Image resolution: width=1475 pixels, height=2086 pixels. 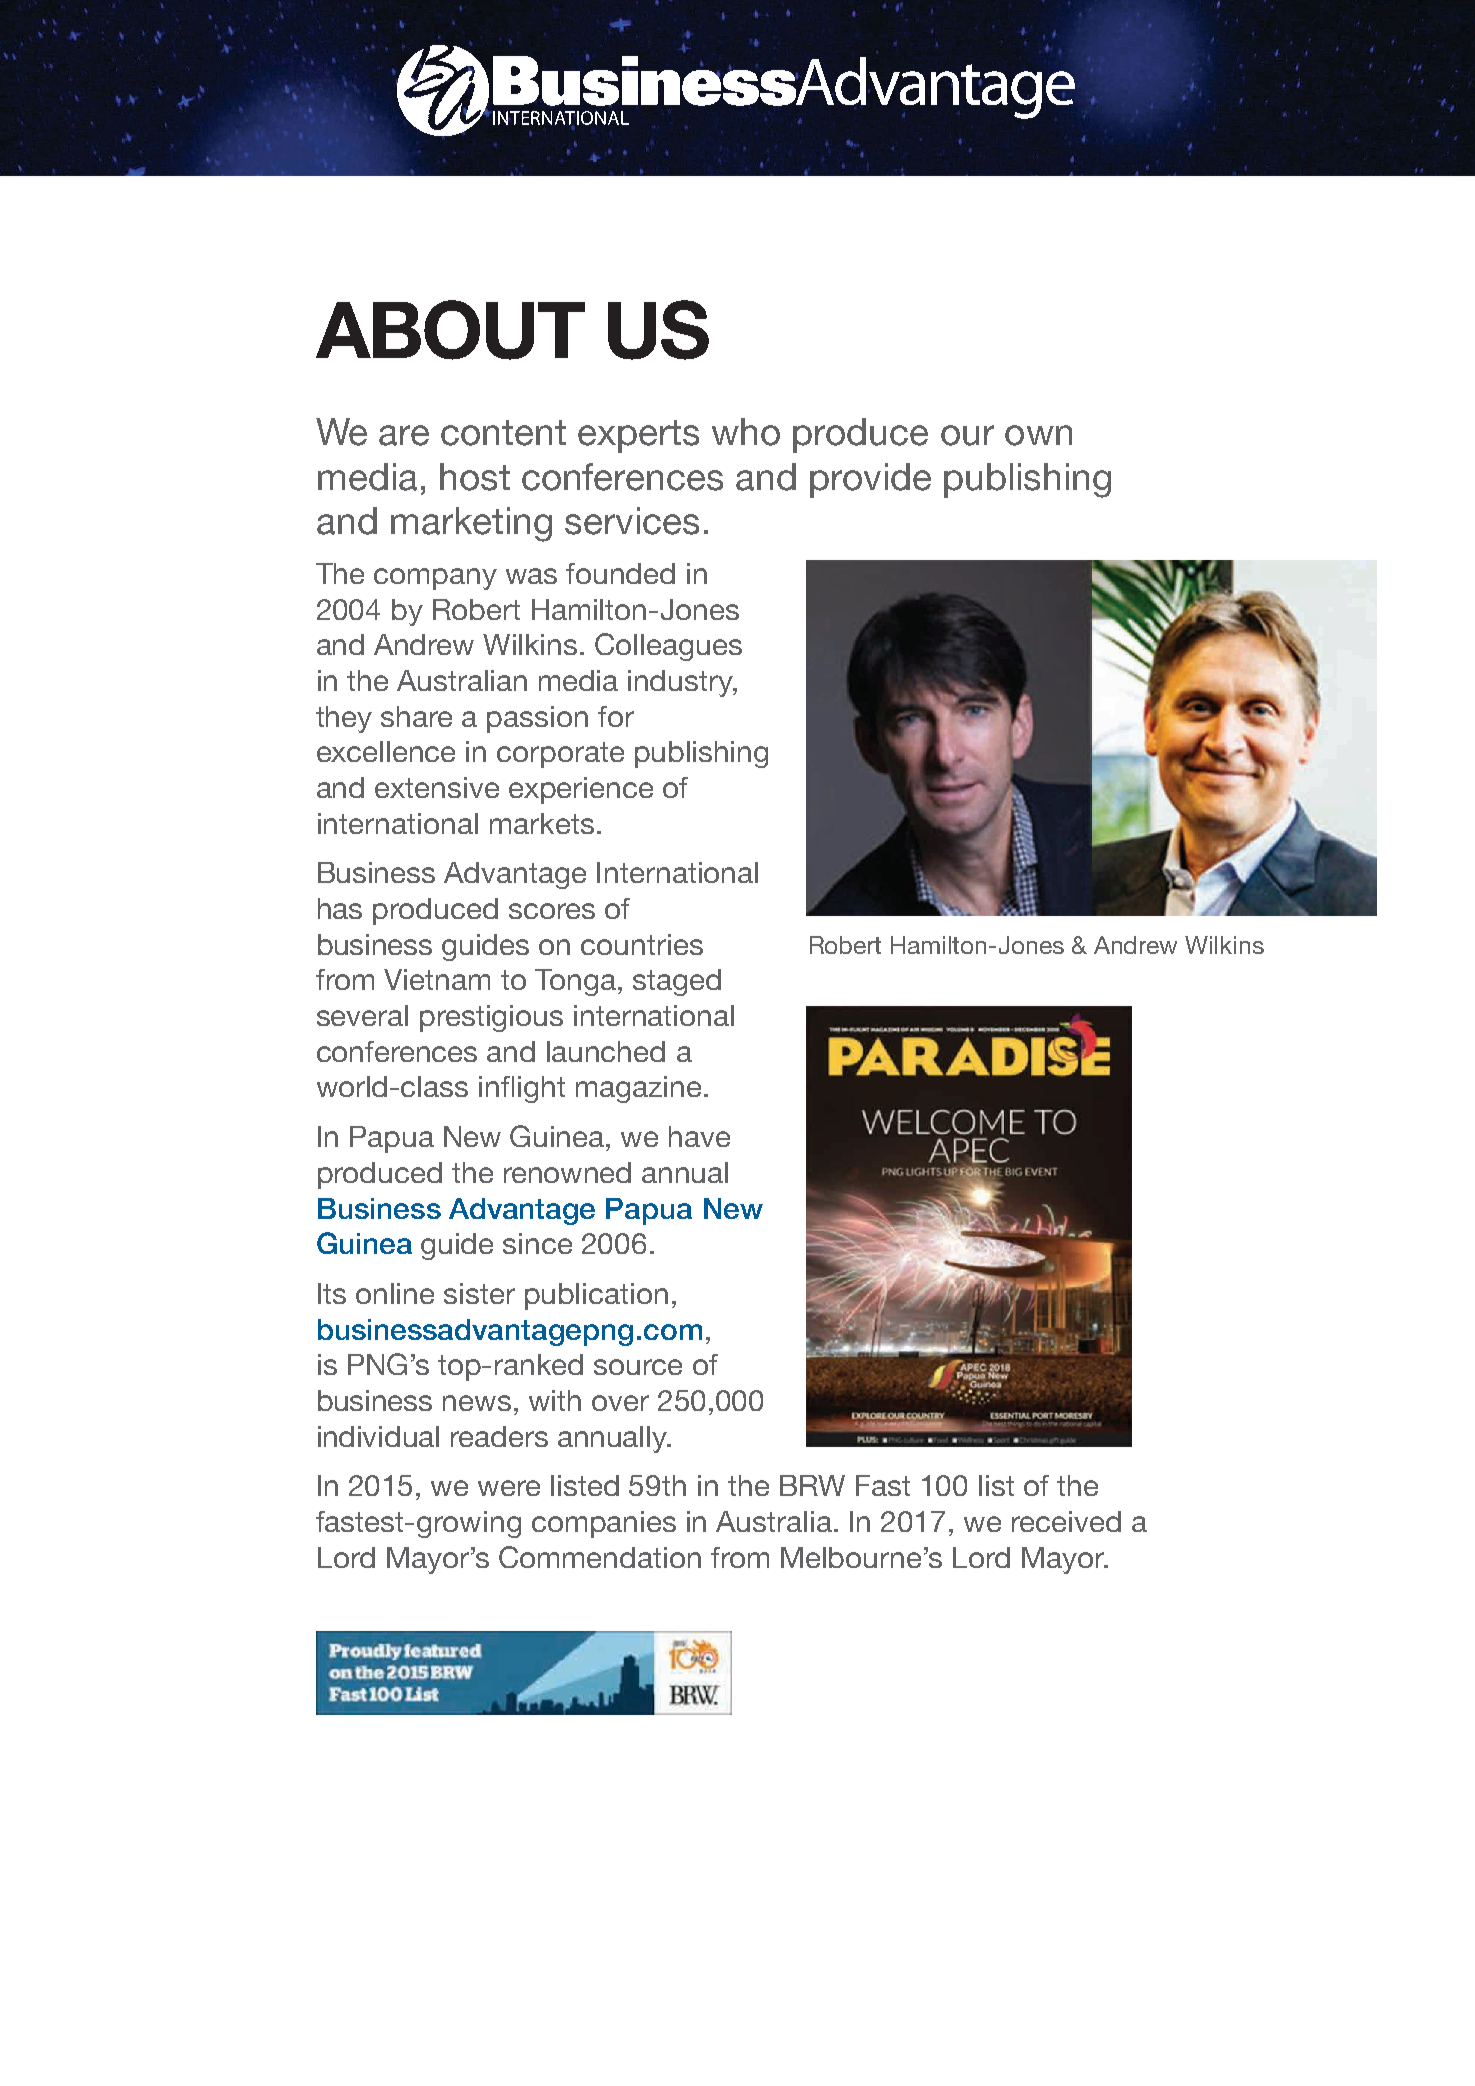 I want to click on provide, so click(x=870, y=480).
